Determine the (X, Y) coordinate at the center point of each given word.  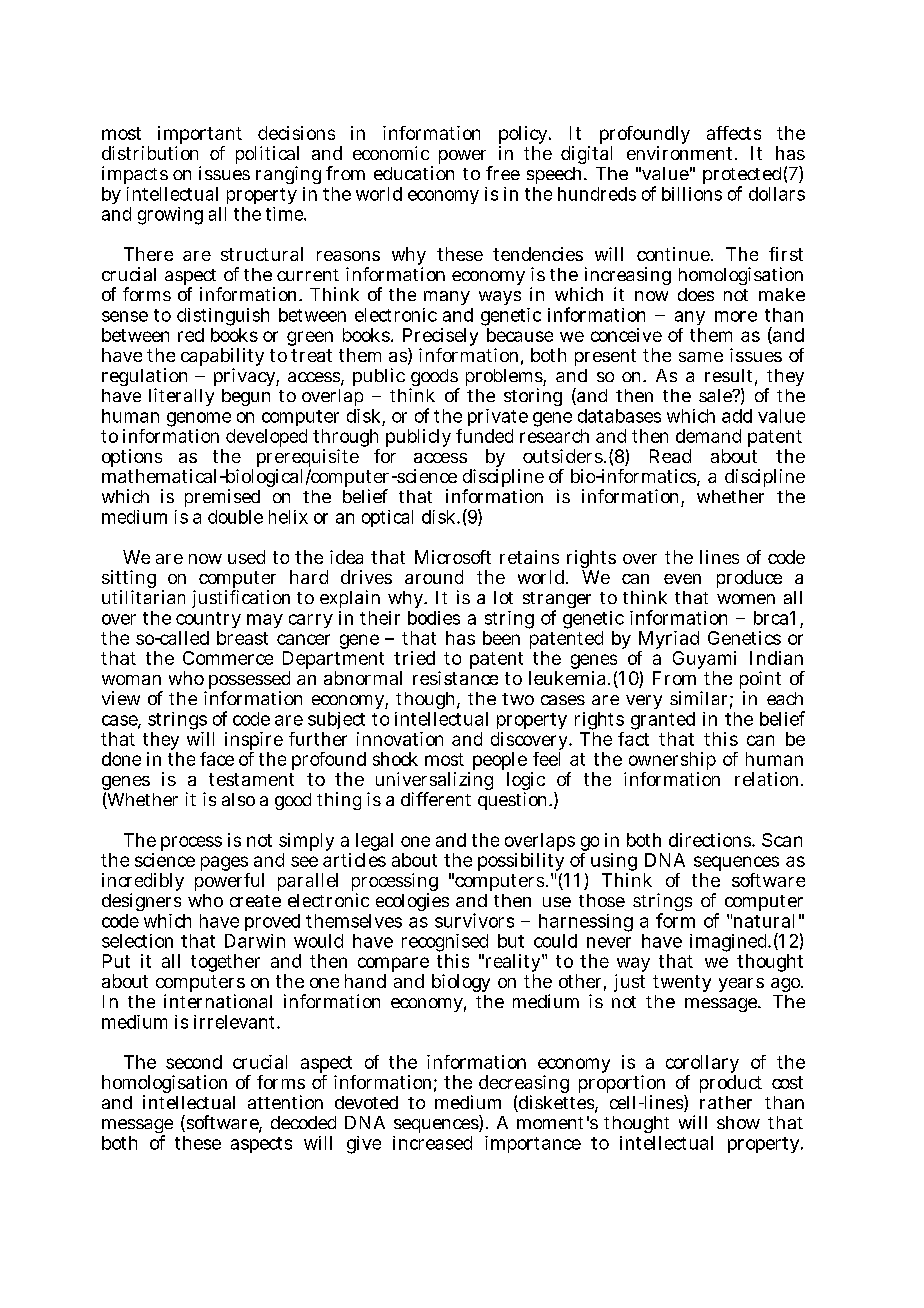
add (737, 416)
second (194, 1062)
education (414, 173)
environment (679, 153)
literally (181, 397)
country (208, 622)
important (200, 136)
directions (711, 840)
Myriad (669, 641)
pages (225, 865)
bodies (434, 618)
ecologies (412, 902)
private (498, 419)
